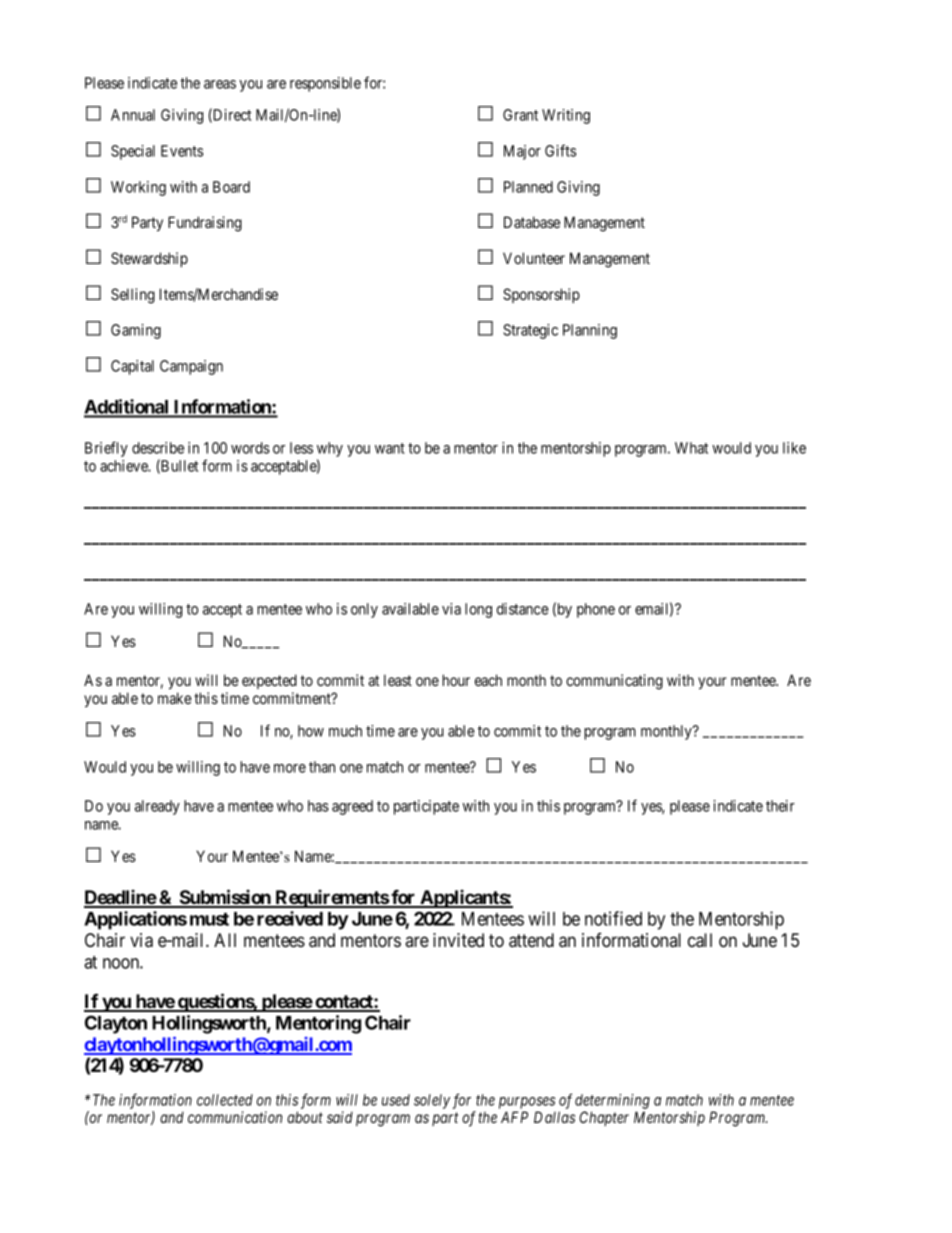  Describe the element at coordinates (182, 151) in the screenshot. I see `Events` at that location.
